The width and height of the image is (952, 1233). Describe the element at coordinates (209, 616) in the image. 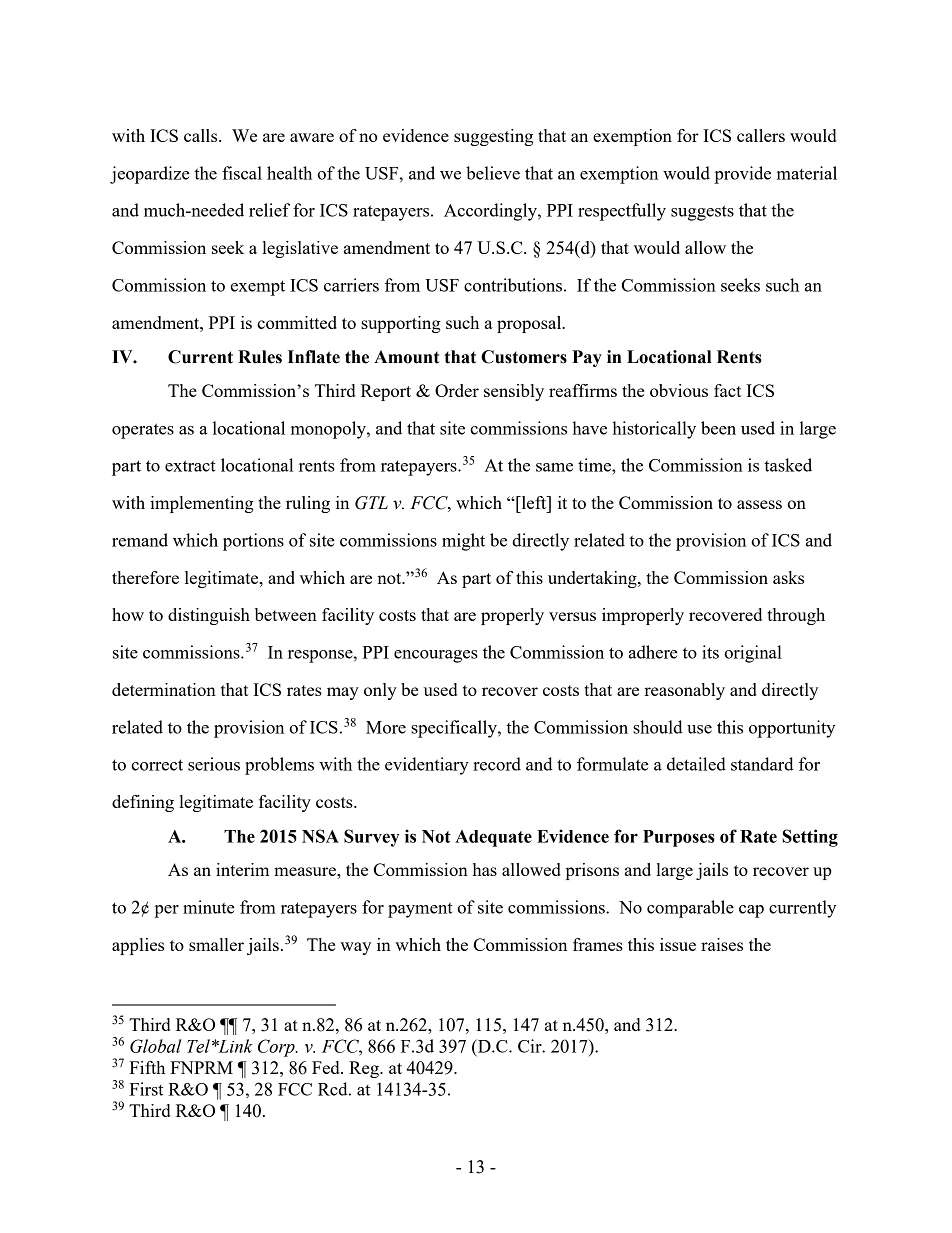

I see `distinguish` at that location.
